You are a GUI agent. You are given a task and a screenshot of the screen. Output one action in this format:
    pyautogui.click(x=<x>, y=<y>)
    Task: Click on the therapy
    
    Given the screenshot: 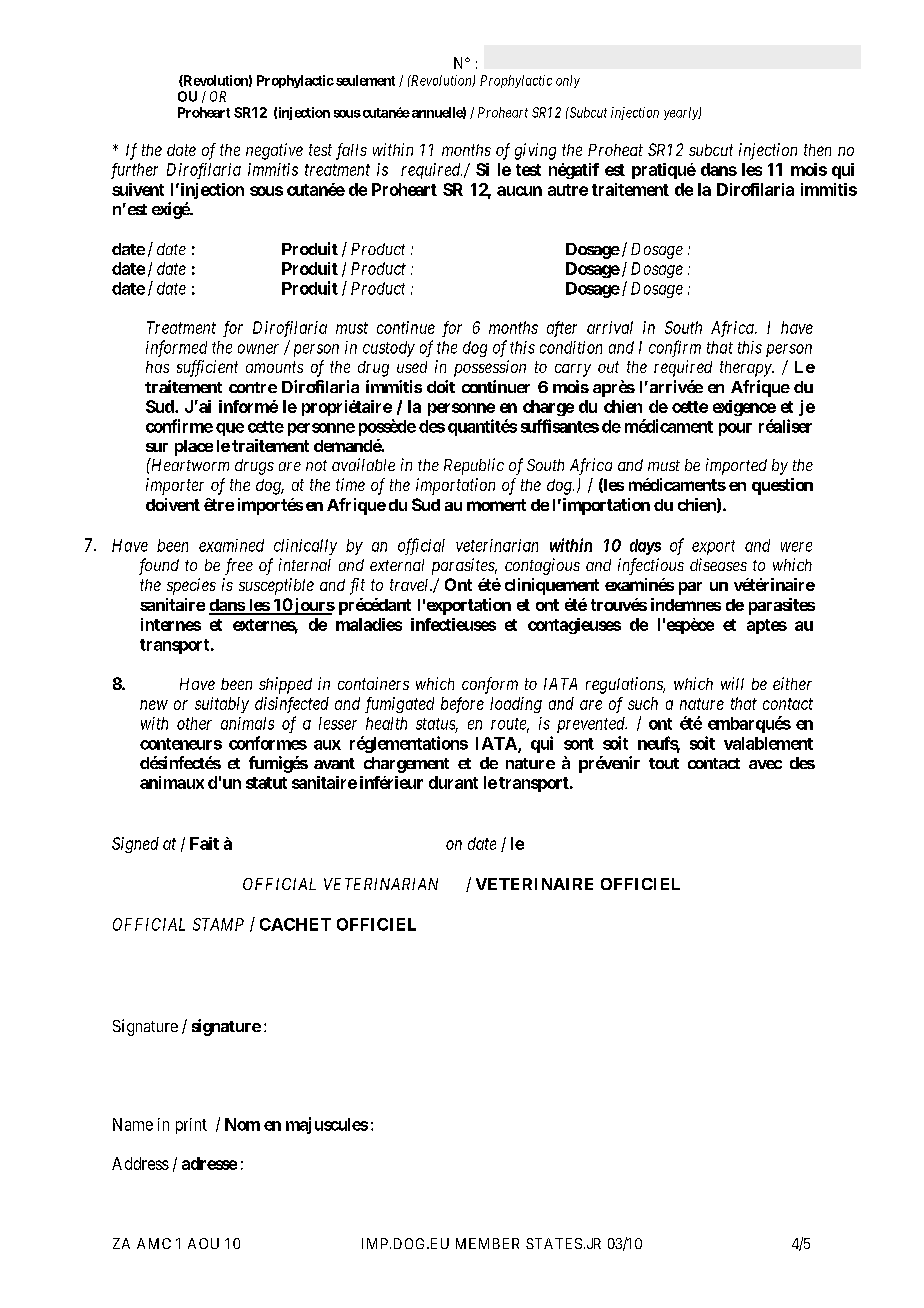 What is the action you would take?
    pyautogui.click(x=747, y=369)
